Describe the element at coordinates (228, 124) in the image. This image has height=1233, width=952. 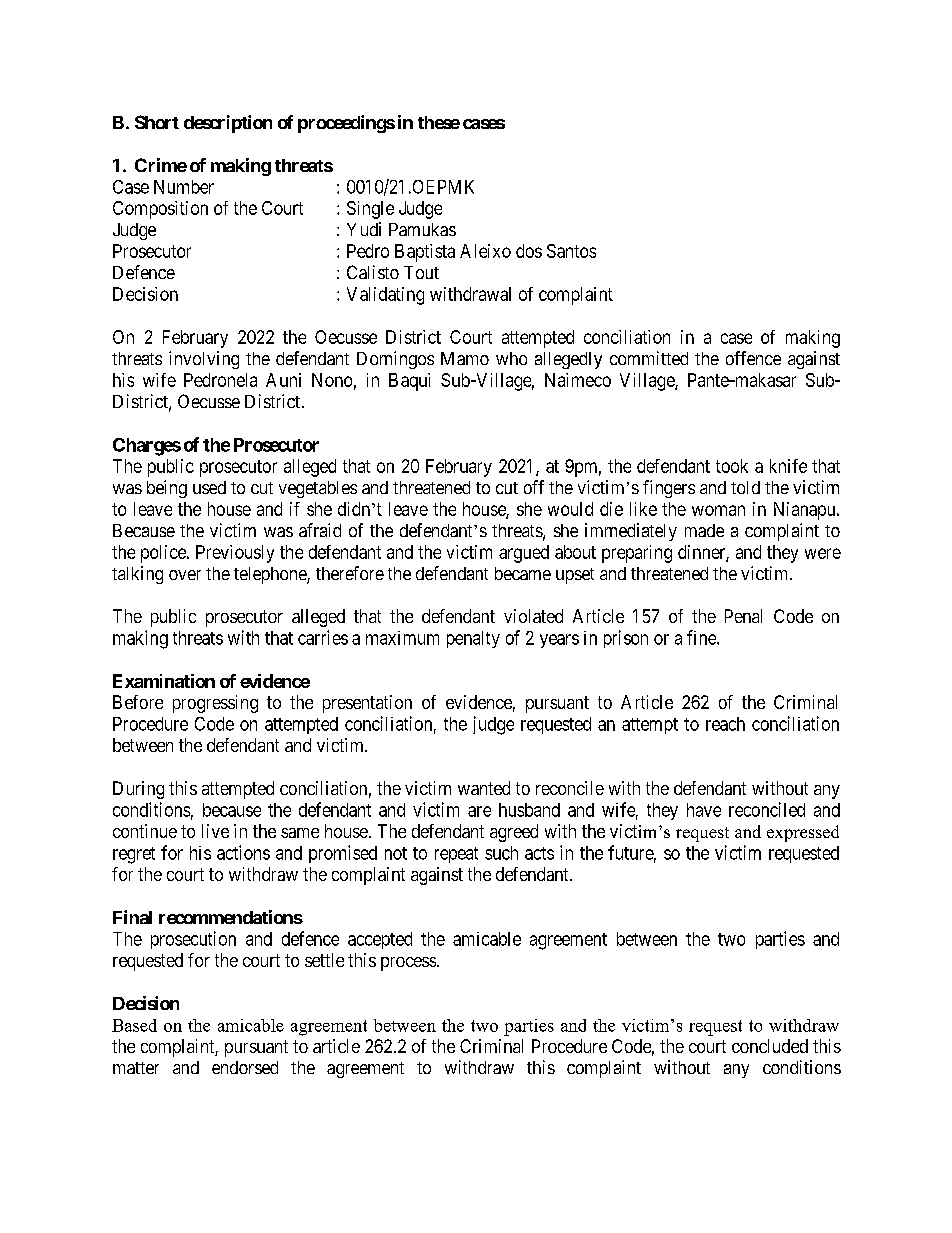
I see `description` at that location.
